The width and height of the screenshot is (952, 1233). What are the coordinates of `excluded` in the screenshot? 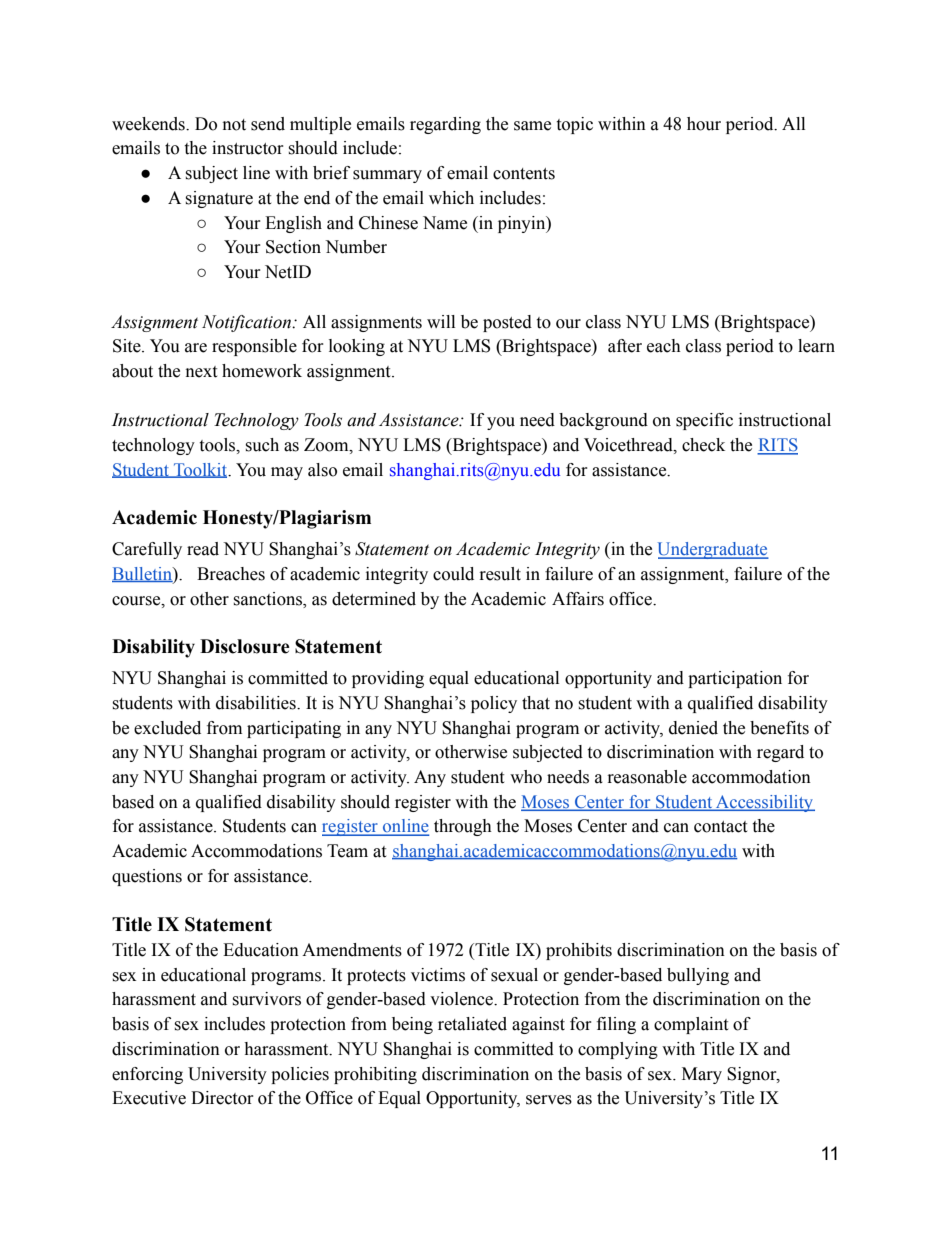 It's located at (167, 728).
